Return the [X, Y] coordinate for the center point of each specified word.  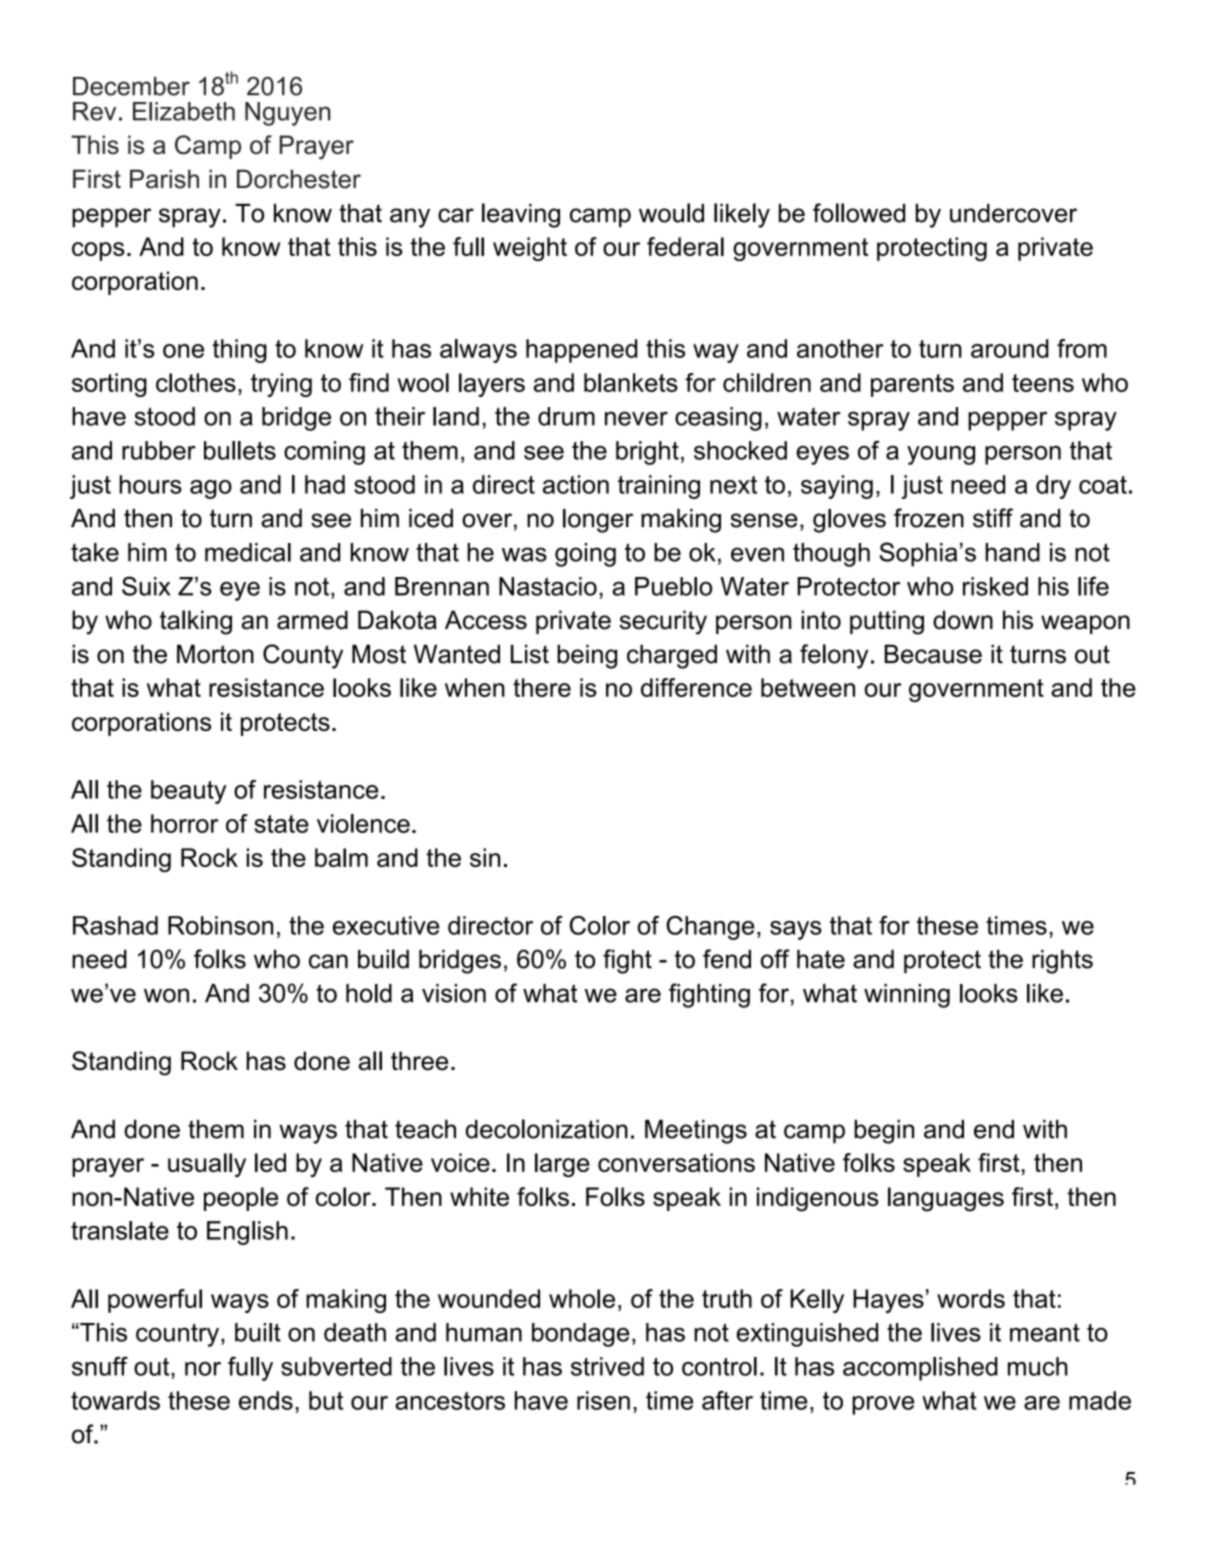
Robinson [220, 925]
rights [1062, 961]
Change [710, 928]
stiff [993, 518]
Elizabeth [184, 111]
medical [248, 552]
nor [203, 1369]
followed [859, 213]
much [1038, 1366]
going [585, 555]
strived [607, 1366]
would [671, 213]
